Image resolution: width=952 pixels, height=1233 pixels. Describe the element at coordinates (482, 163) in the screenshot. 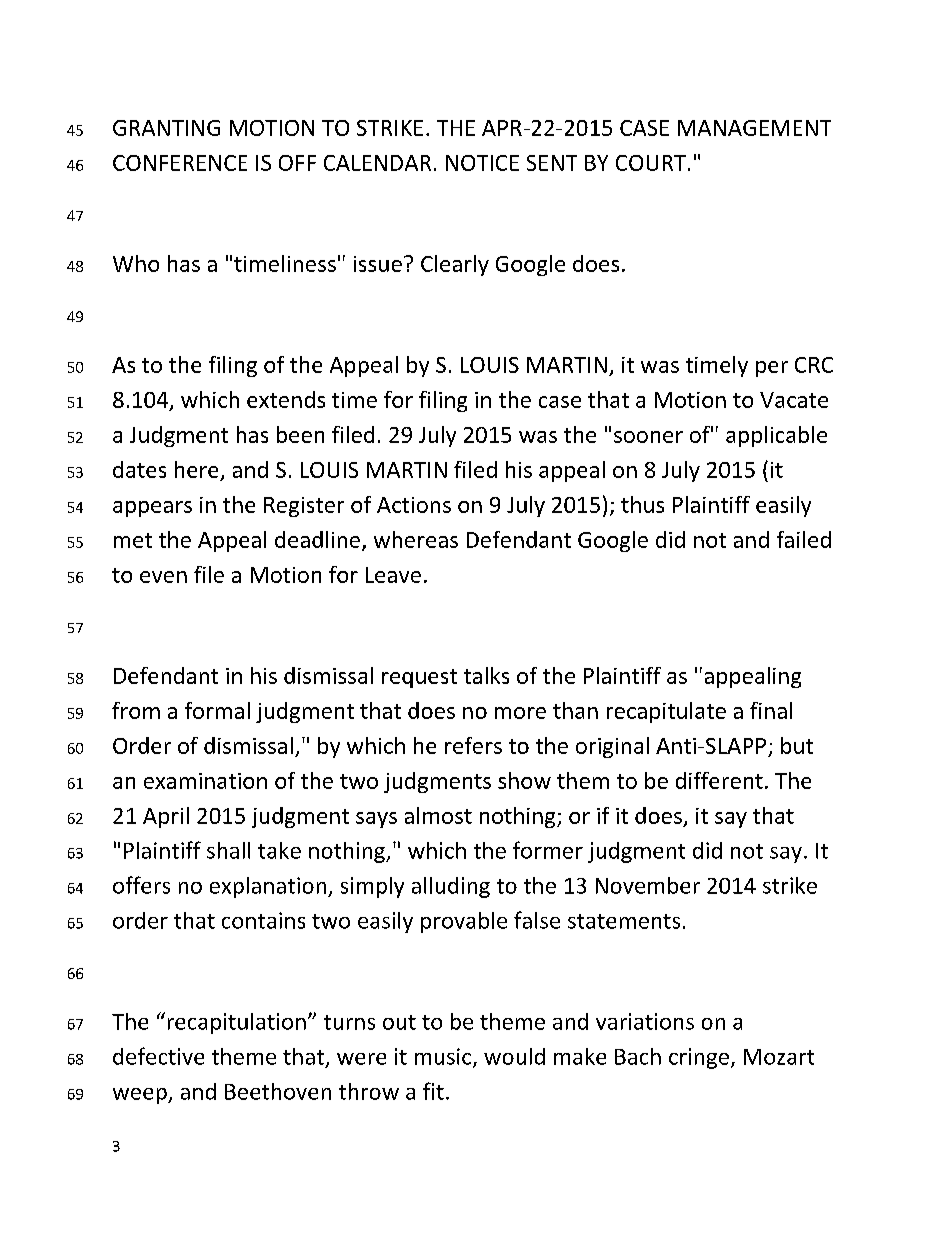

I see `NOTICE` at that location.
